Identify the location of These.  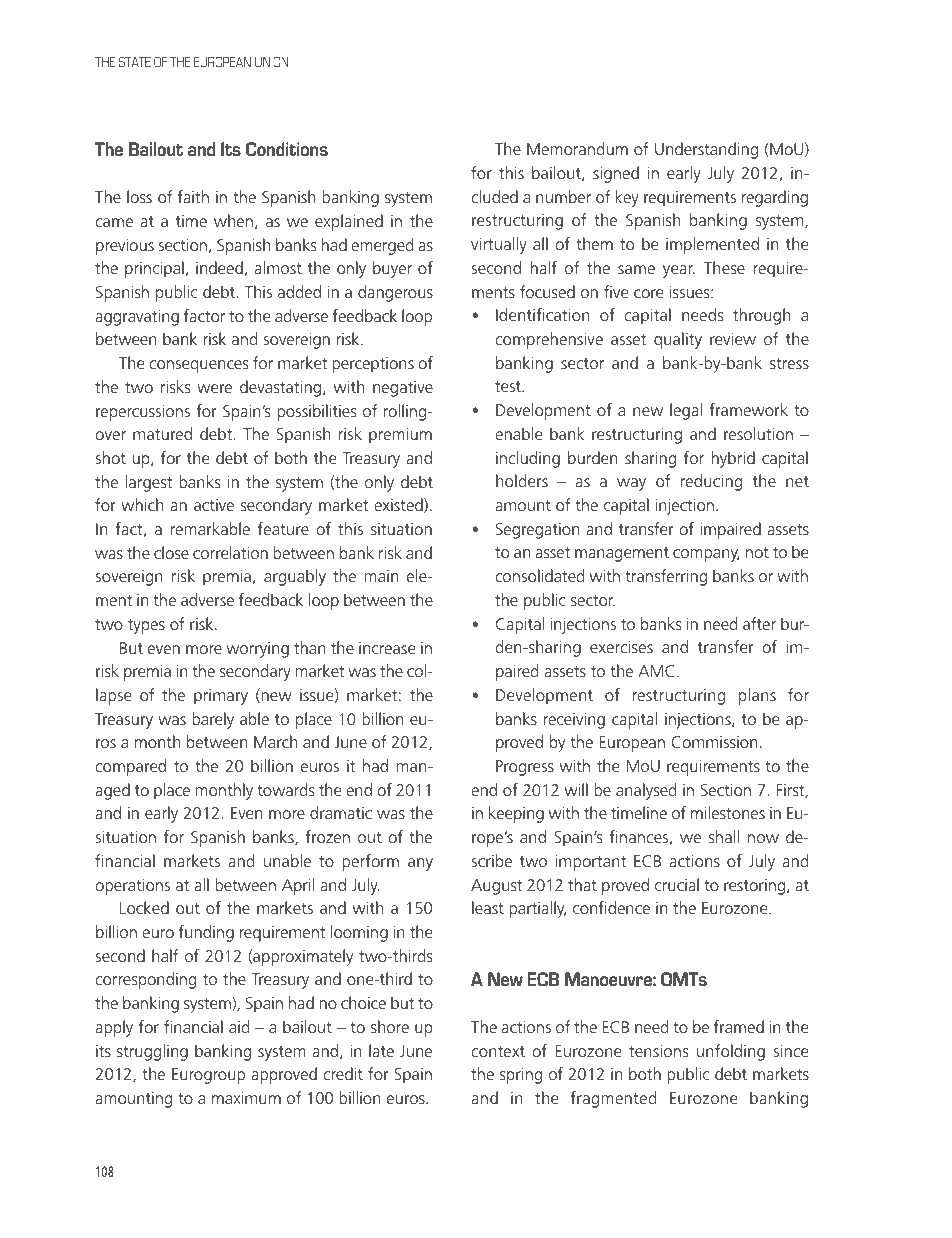
(724, 267).
